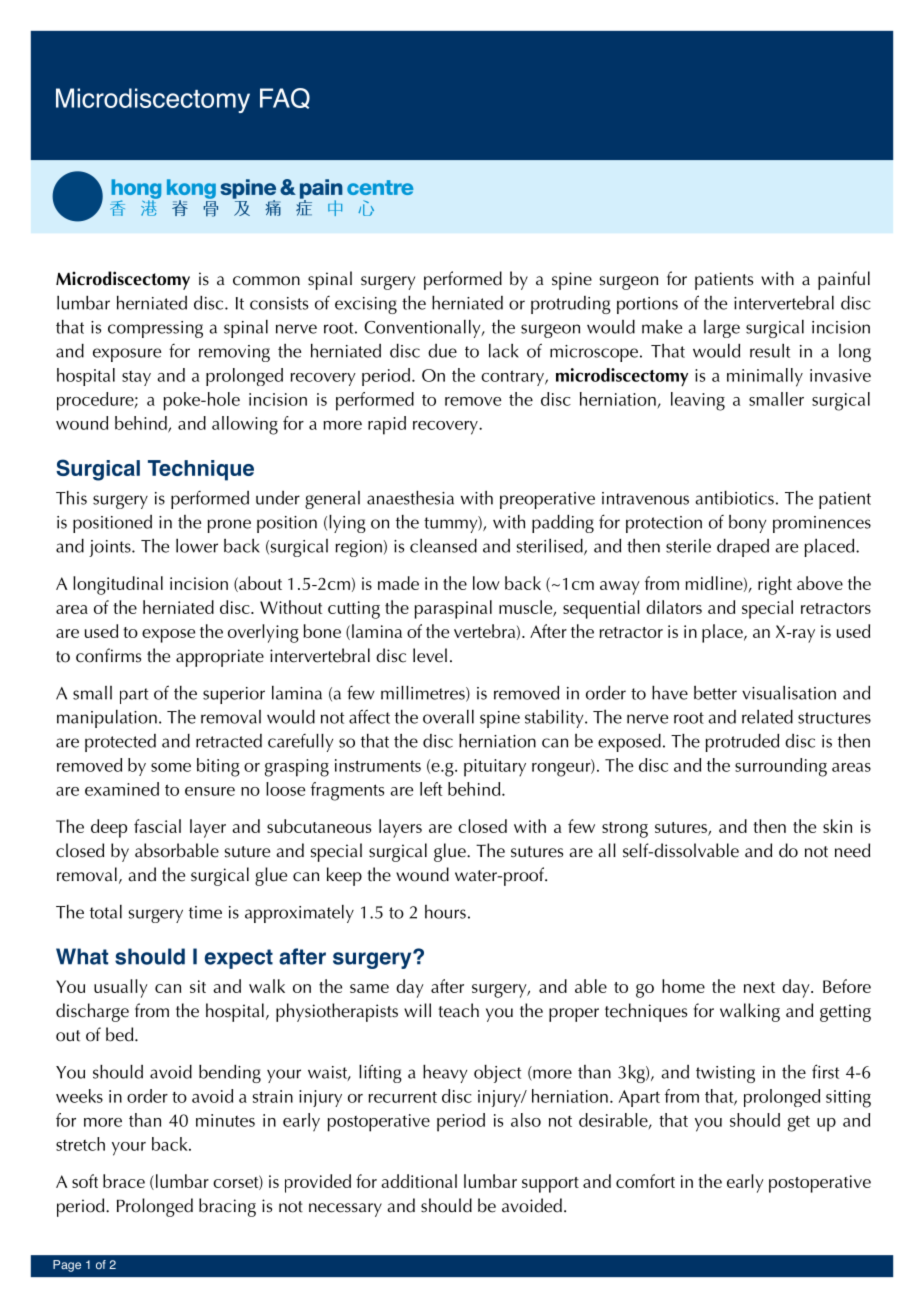 The height and width of the document is (1308, 924). Describe the element at coordinates (227, 1207) in the document. I see `bracing` at that location.
